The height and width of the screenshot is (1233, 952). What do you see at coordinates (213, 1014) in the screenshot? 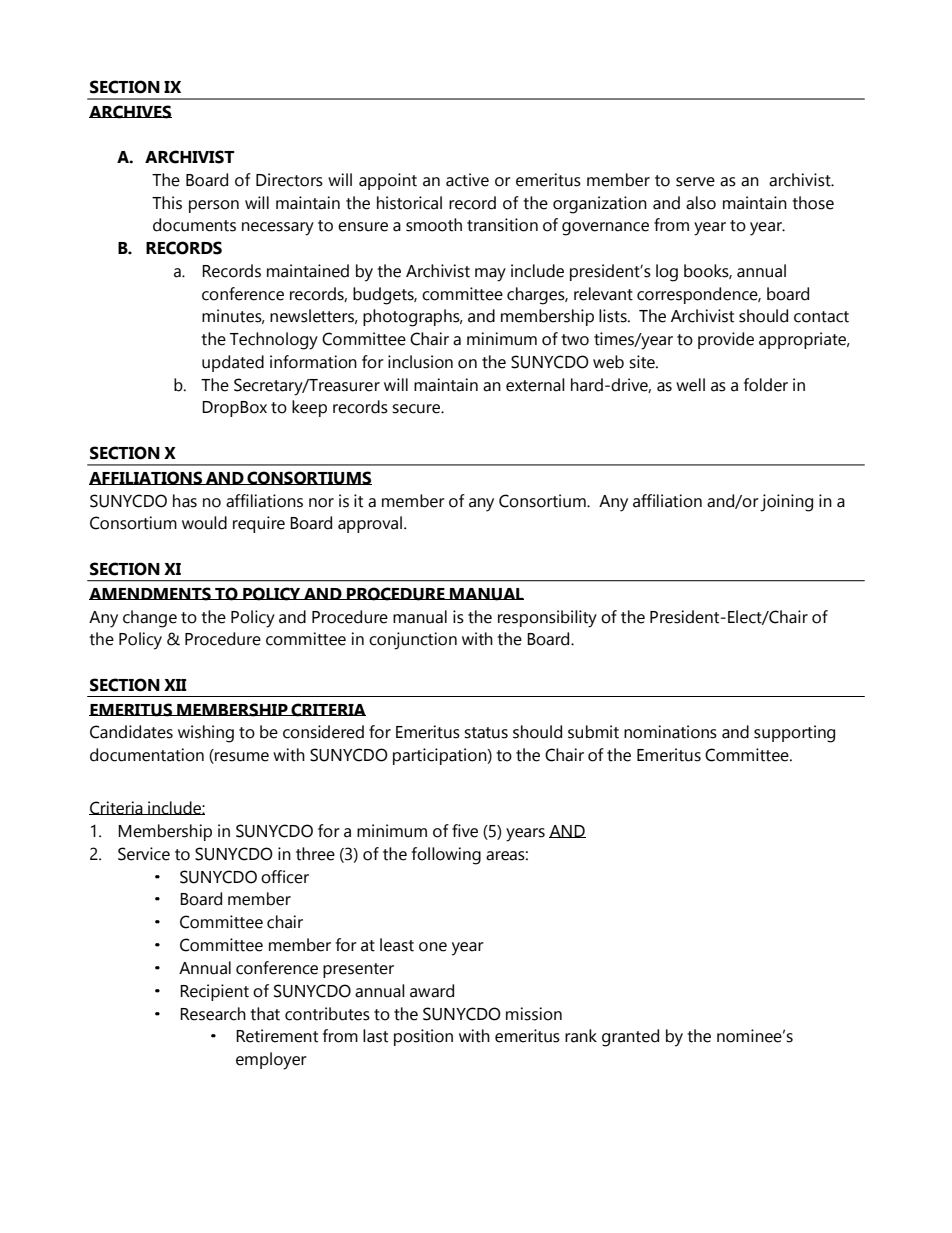
I see `Research` at bounding box center [213, 1014].
